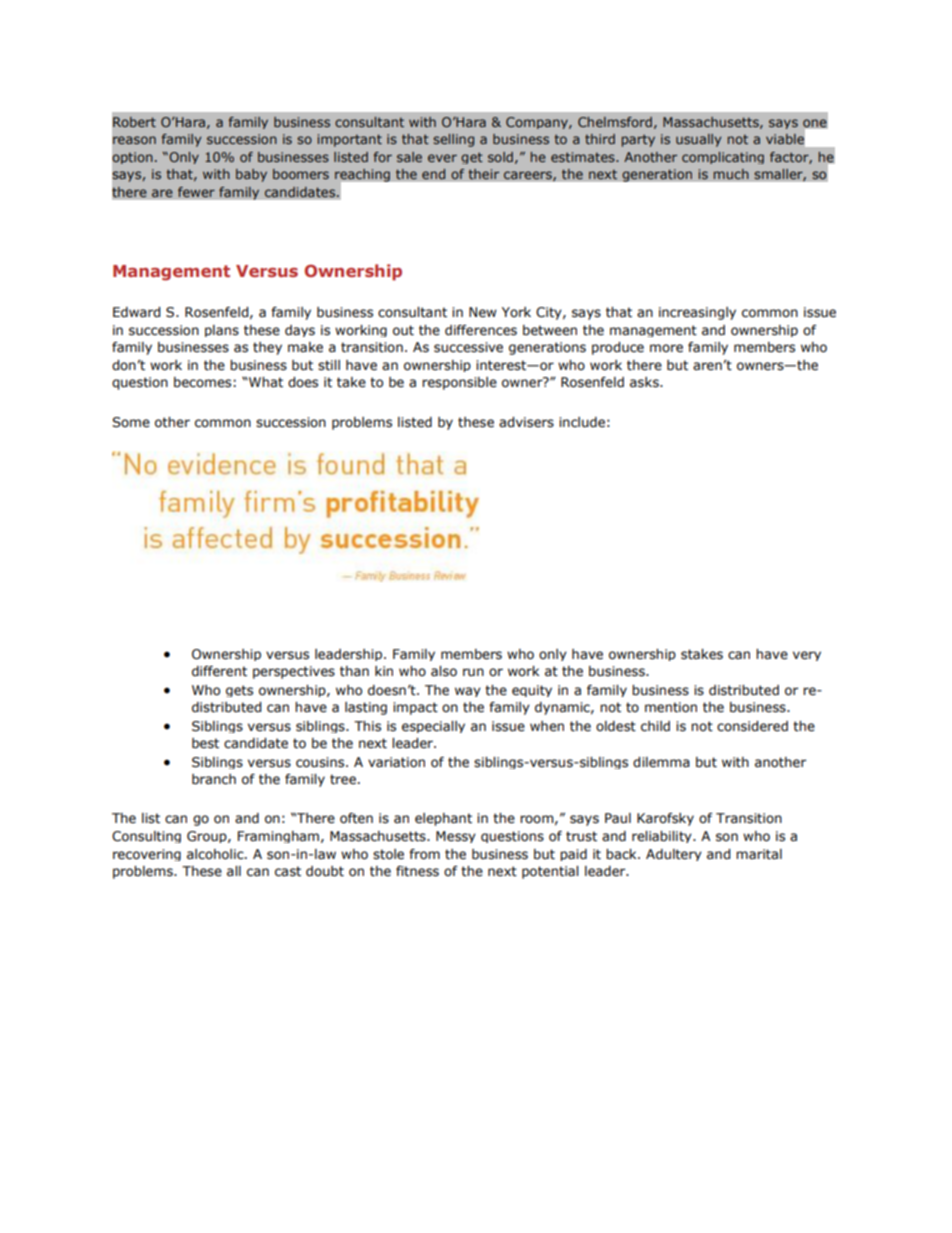  Describe the element at coordinates (723, 158) in the screenshot. I see `complicating` at that location.
